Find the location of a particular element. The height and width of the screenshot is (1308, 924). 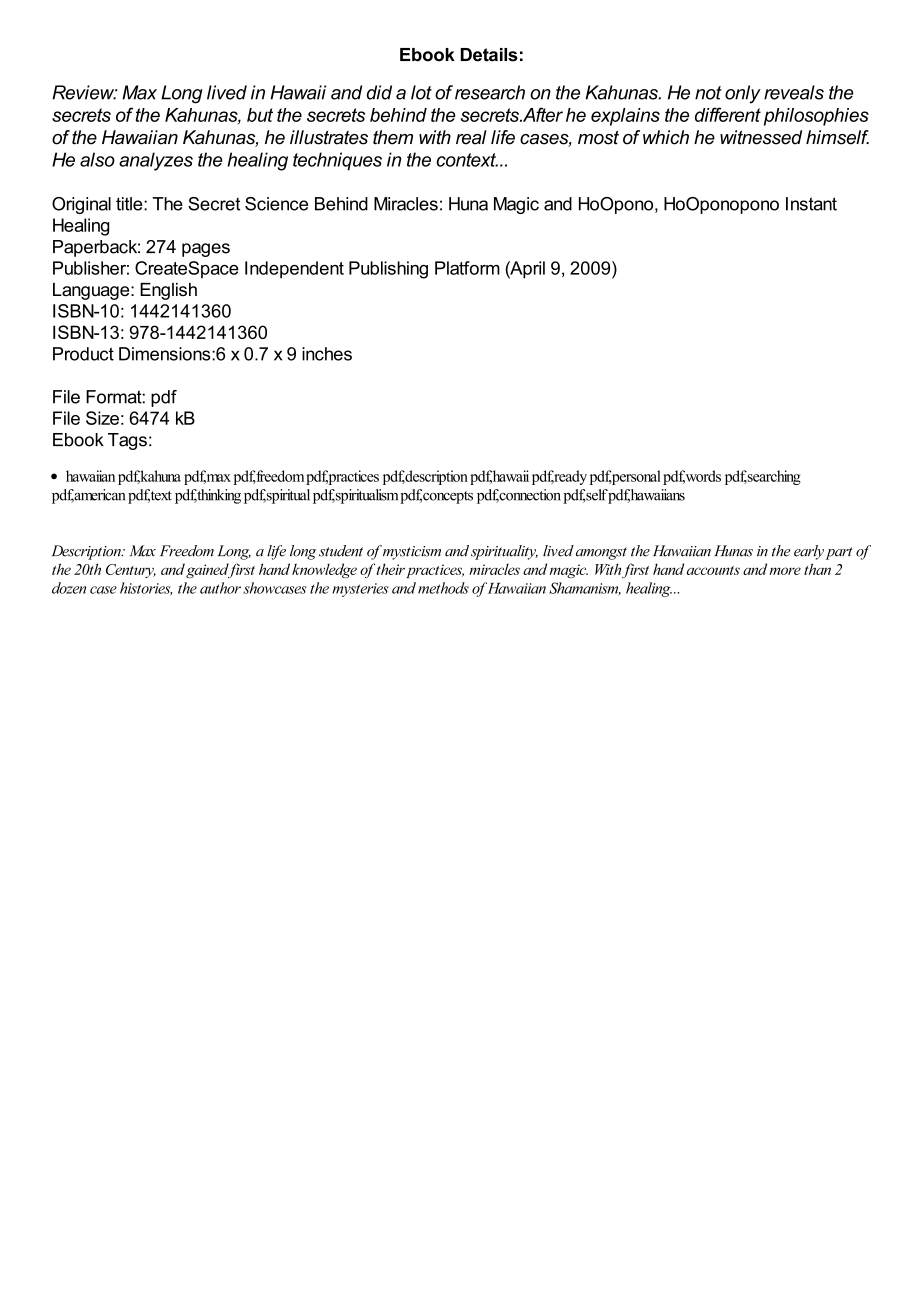

title is located at coordinates (130, 204).
